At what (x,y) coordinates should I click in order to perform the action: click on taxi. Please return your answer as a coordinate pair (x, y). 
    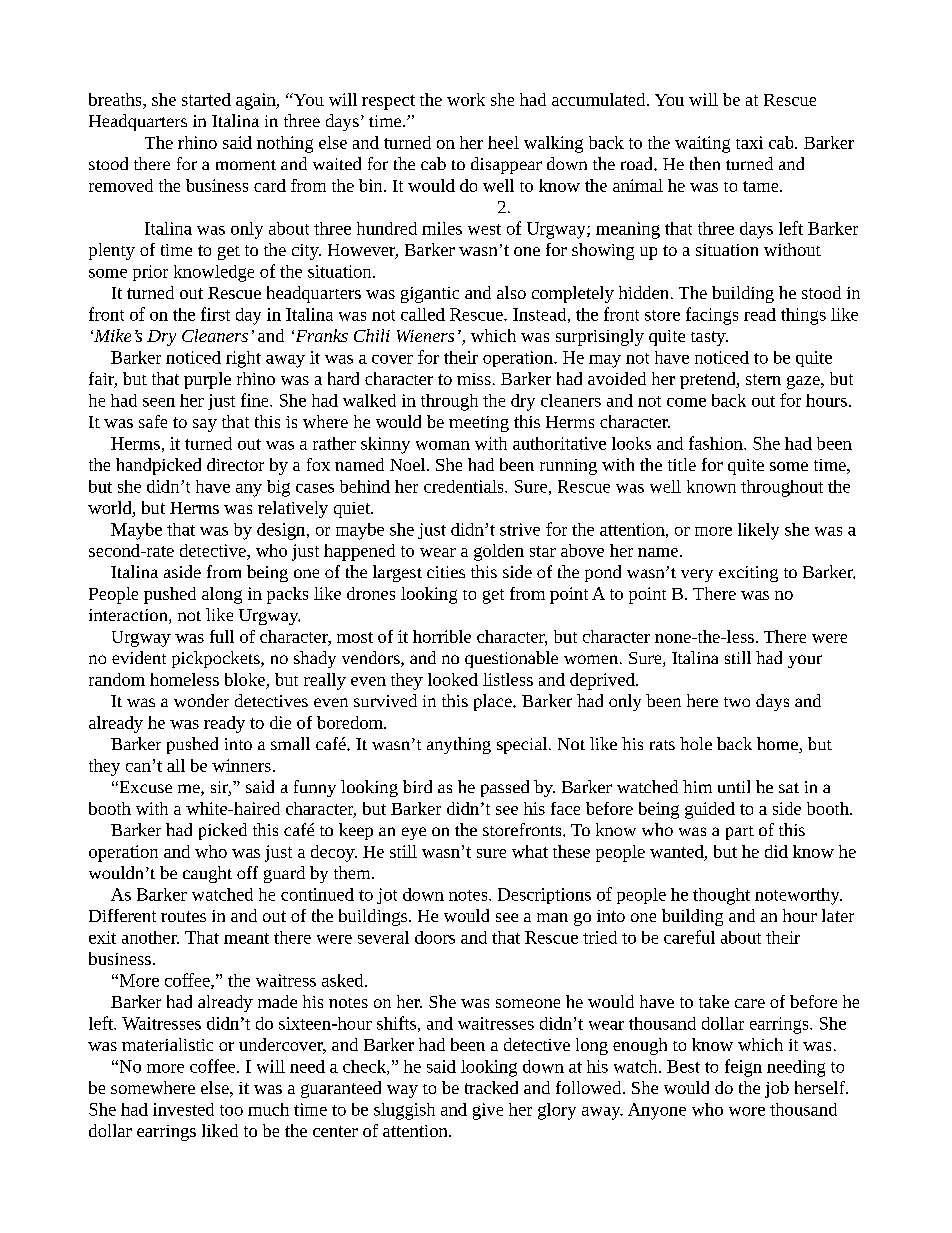
    Looking at the image, I should click on (749, 142).
